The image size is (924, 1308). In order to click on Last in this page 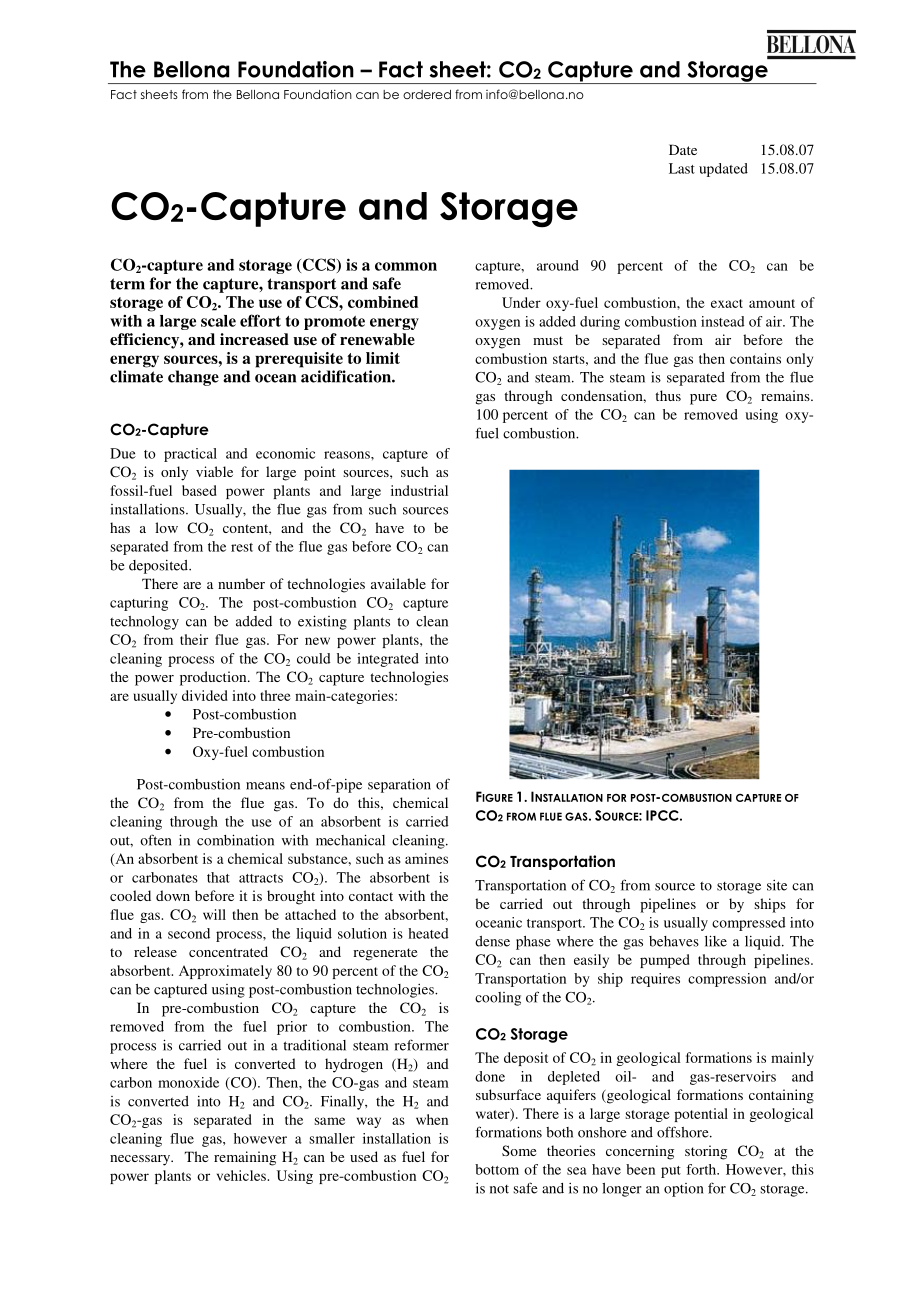, I will do `click(682, 168)`.
